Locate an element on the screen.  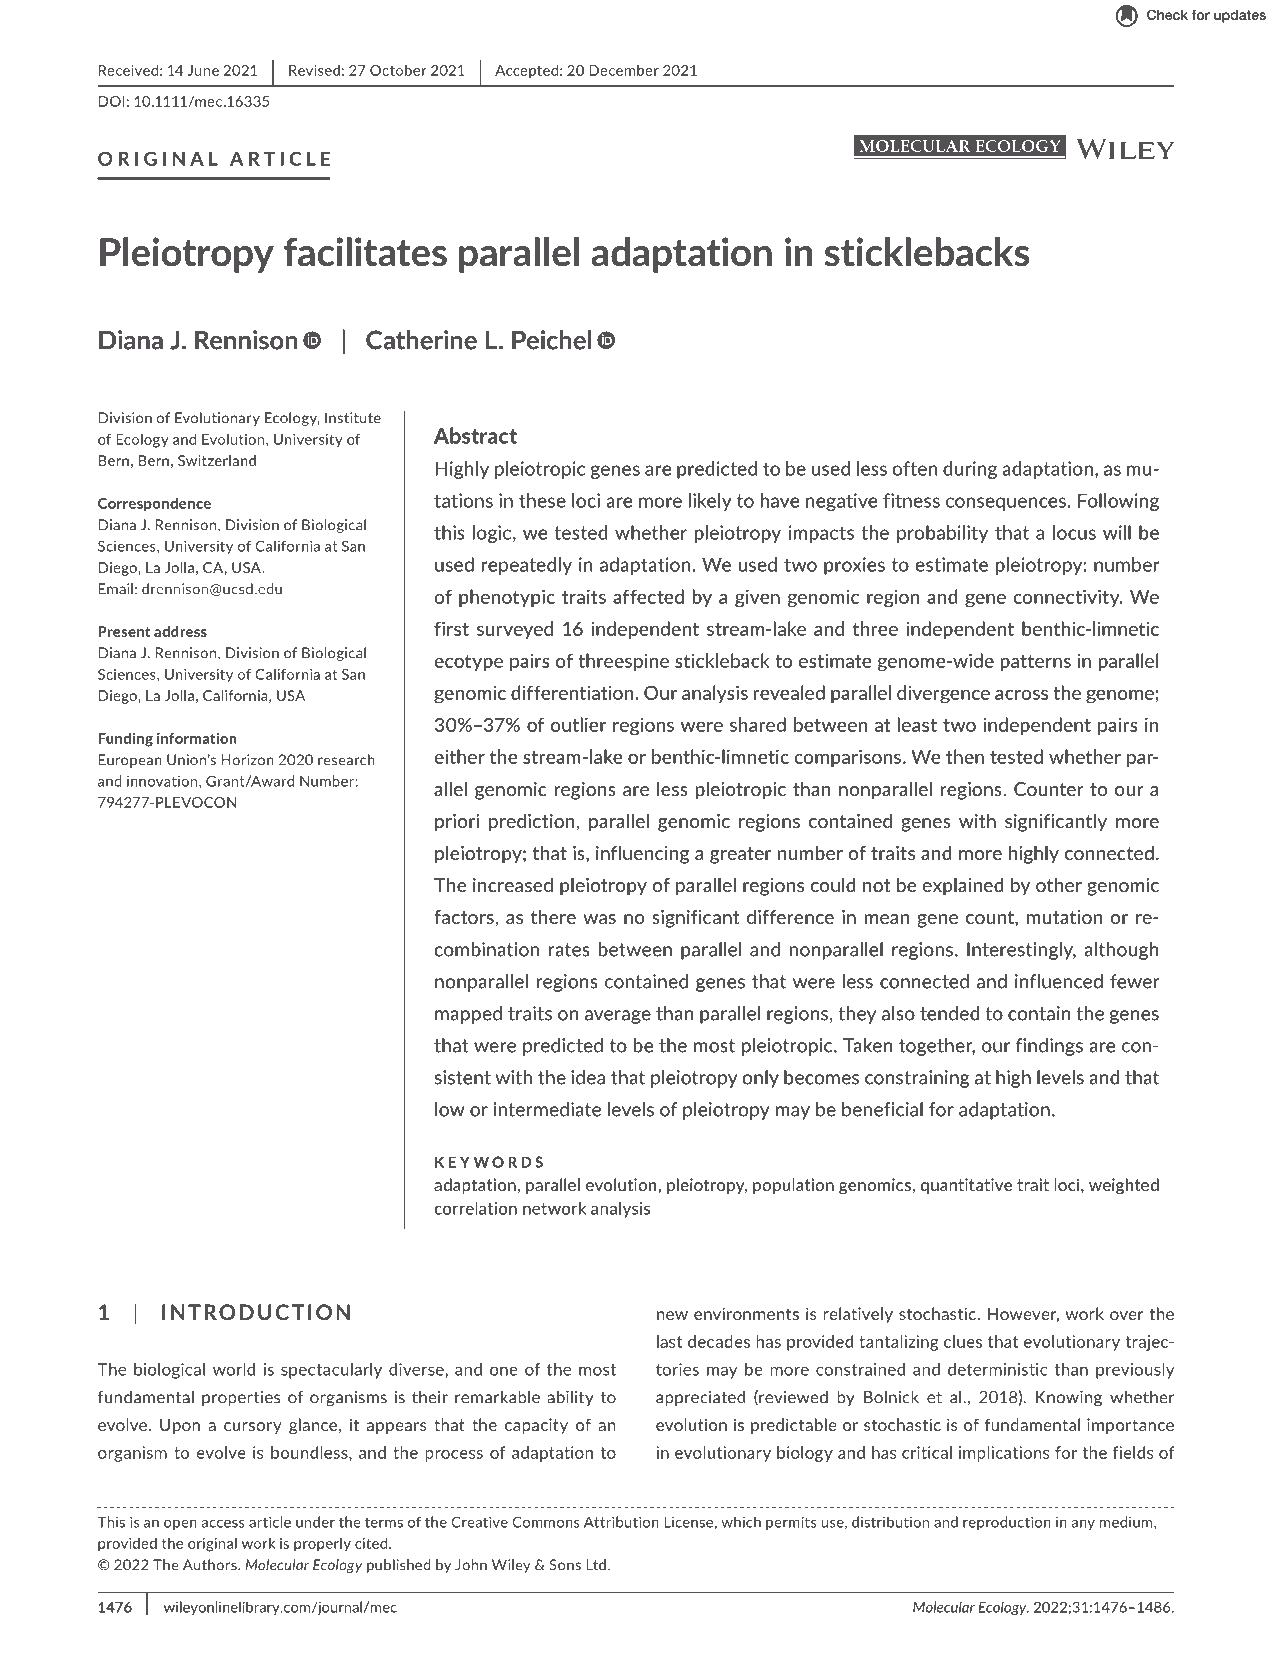
reproduction is located at coordinates (1007, 1523).
